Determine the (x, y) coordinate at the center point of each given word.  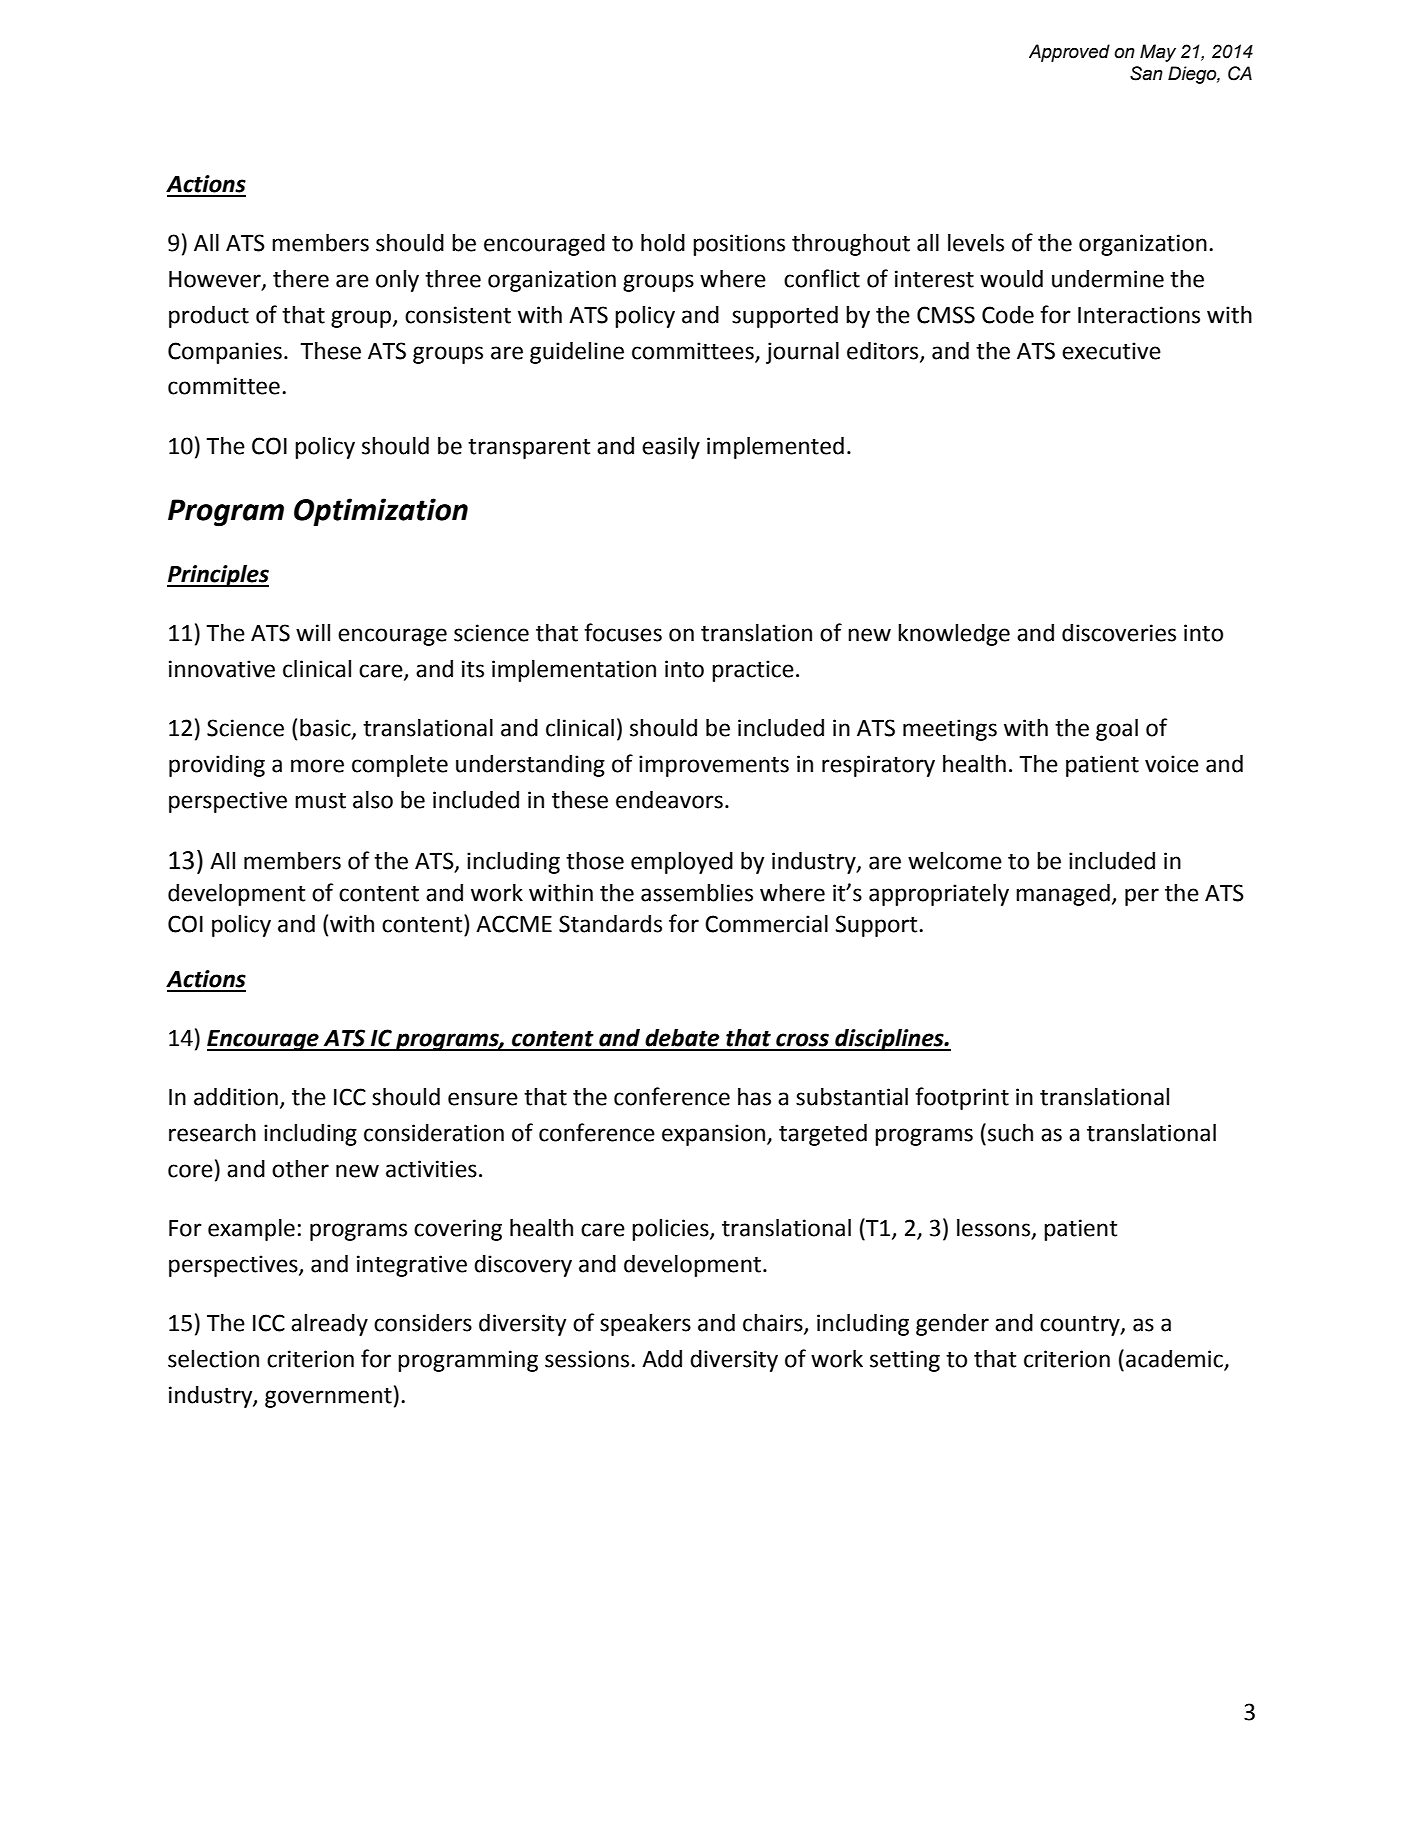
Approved (1069, 53)
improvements (714, 766)
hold (663, 243)
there (301, 279)
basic (326, 729)
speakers (645, 1325)
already (329, 1325)
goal (1117, 730)
